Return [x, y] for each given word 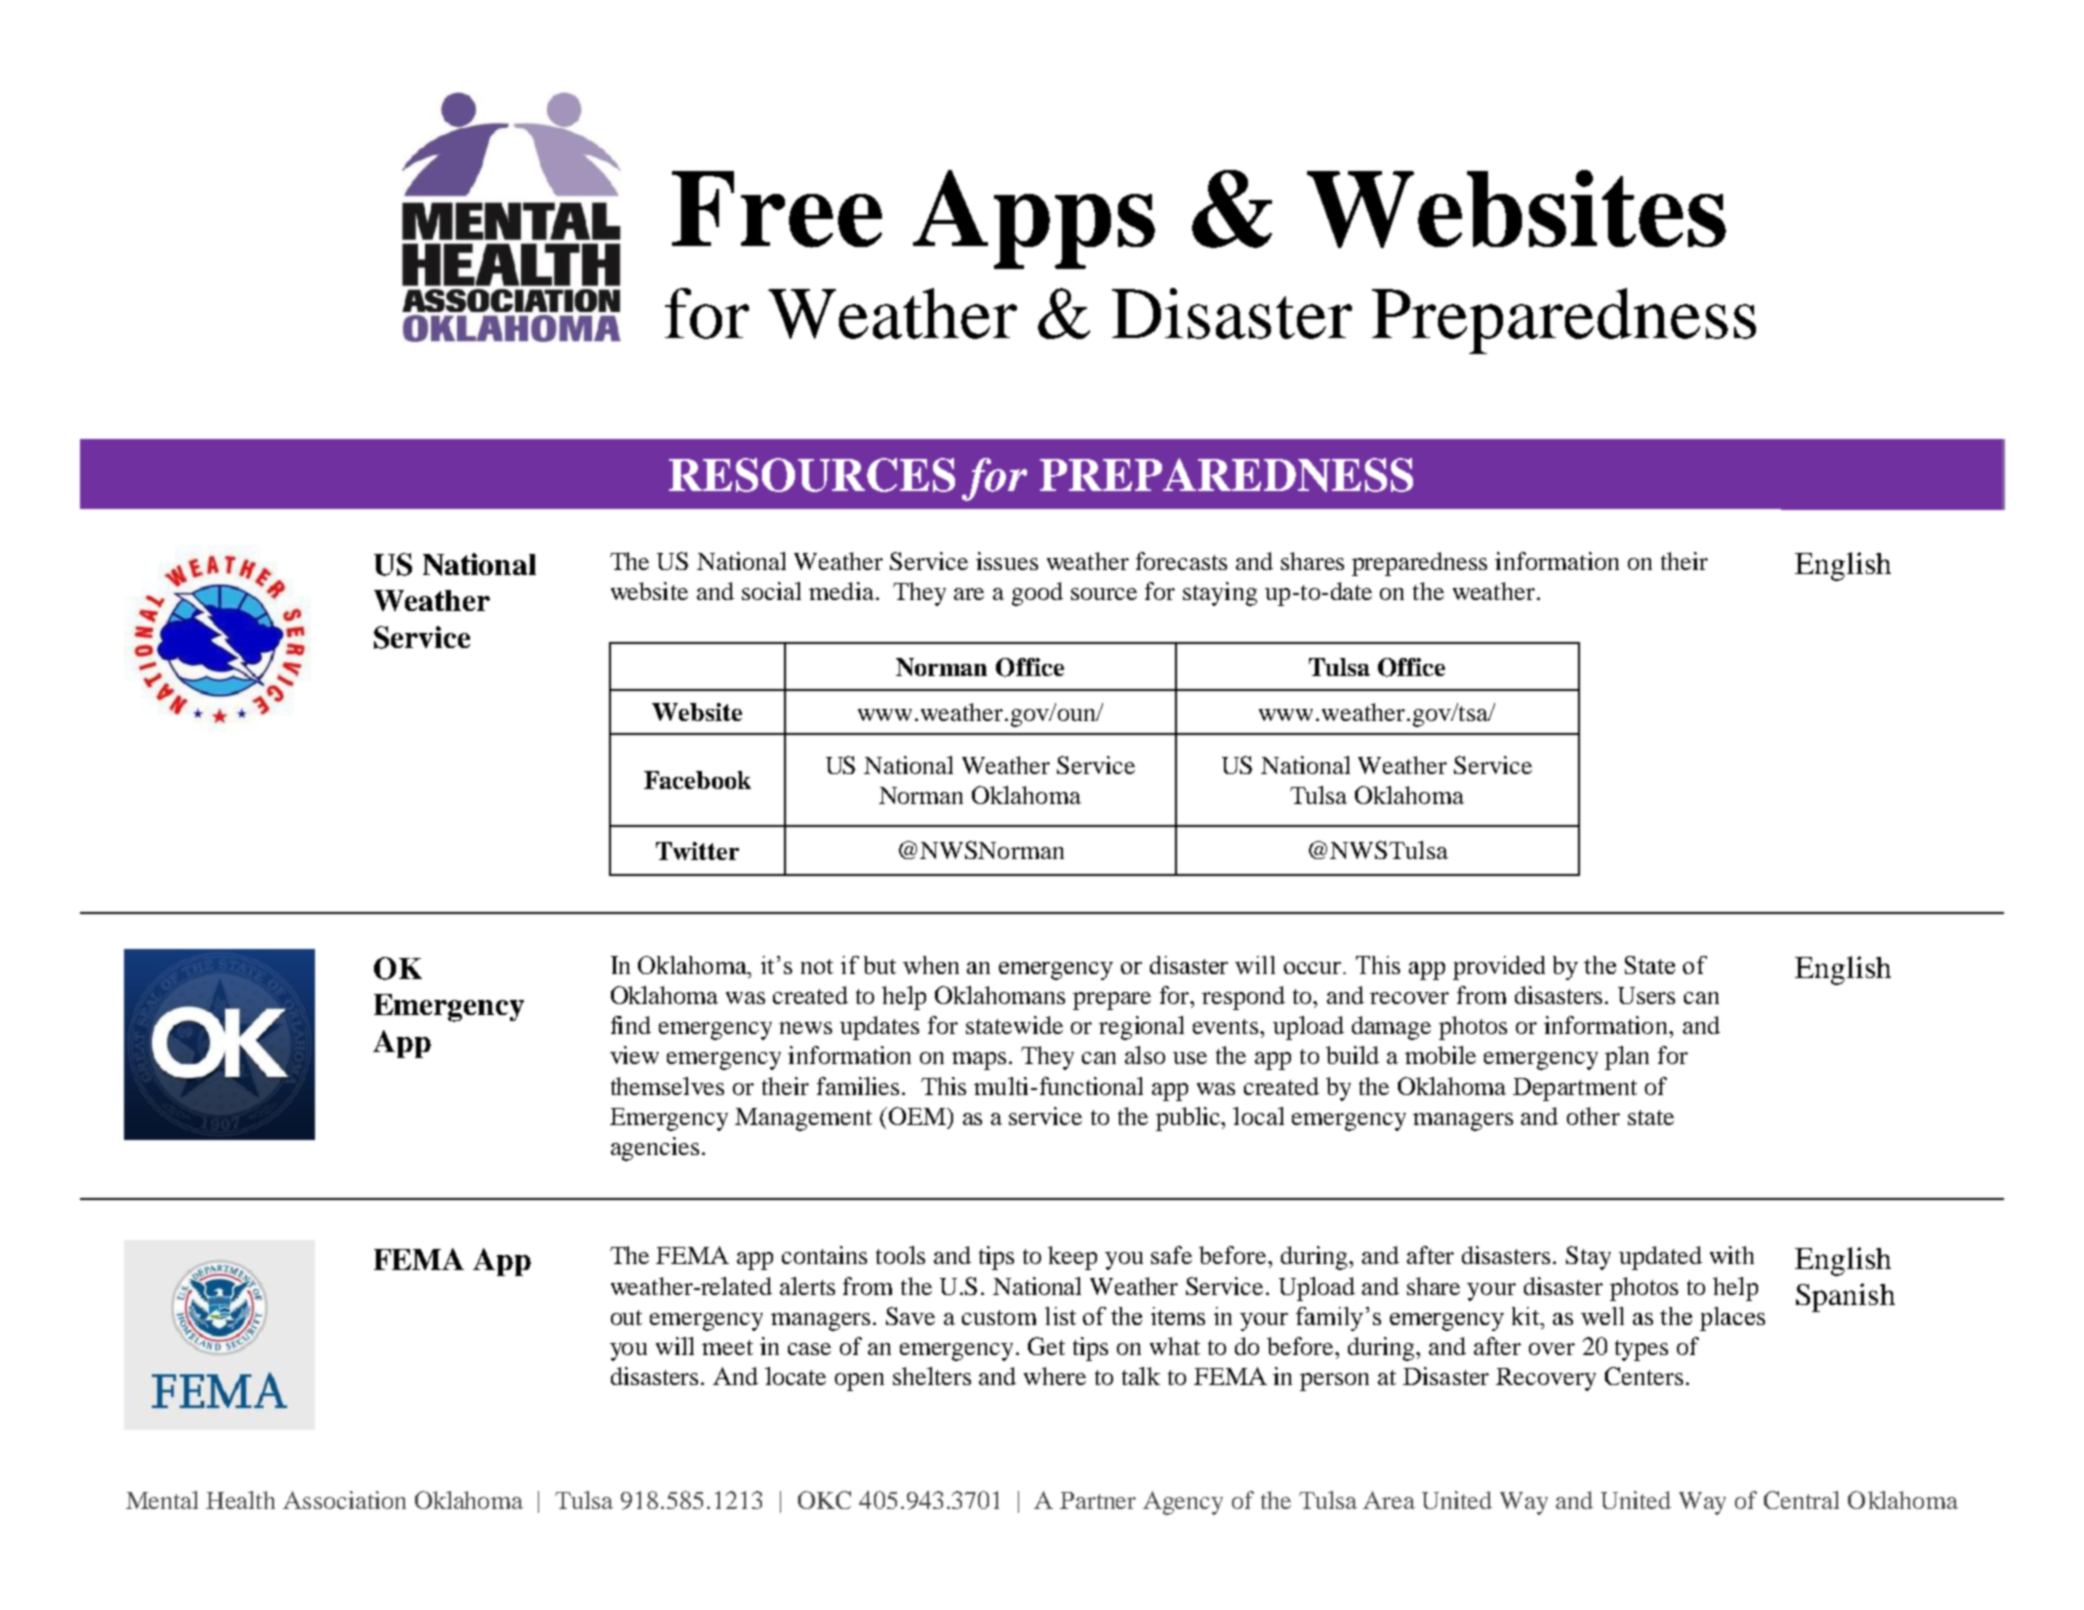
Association [344, 1500]
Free [777, 209]
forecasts [1181, 561]
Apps [1034, 219]
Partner [1098, 1500]
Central [1801, 1500]
